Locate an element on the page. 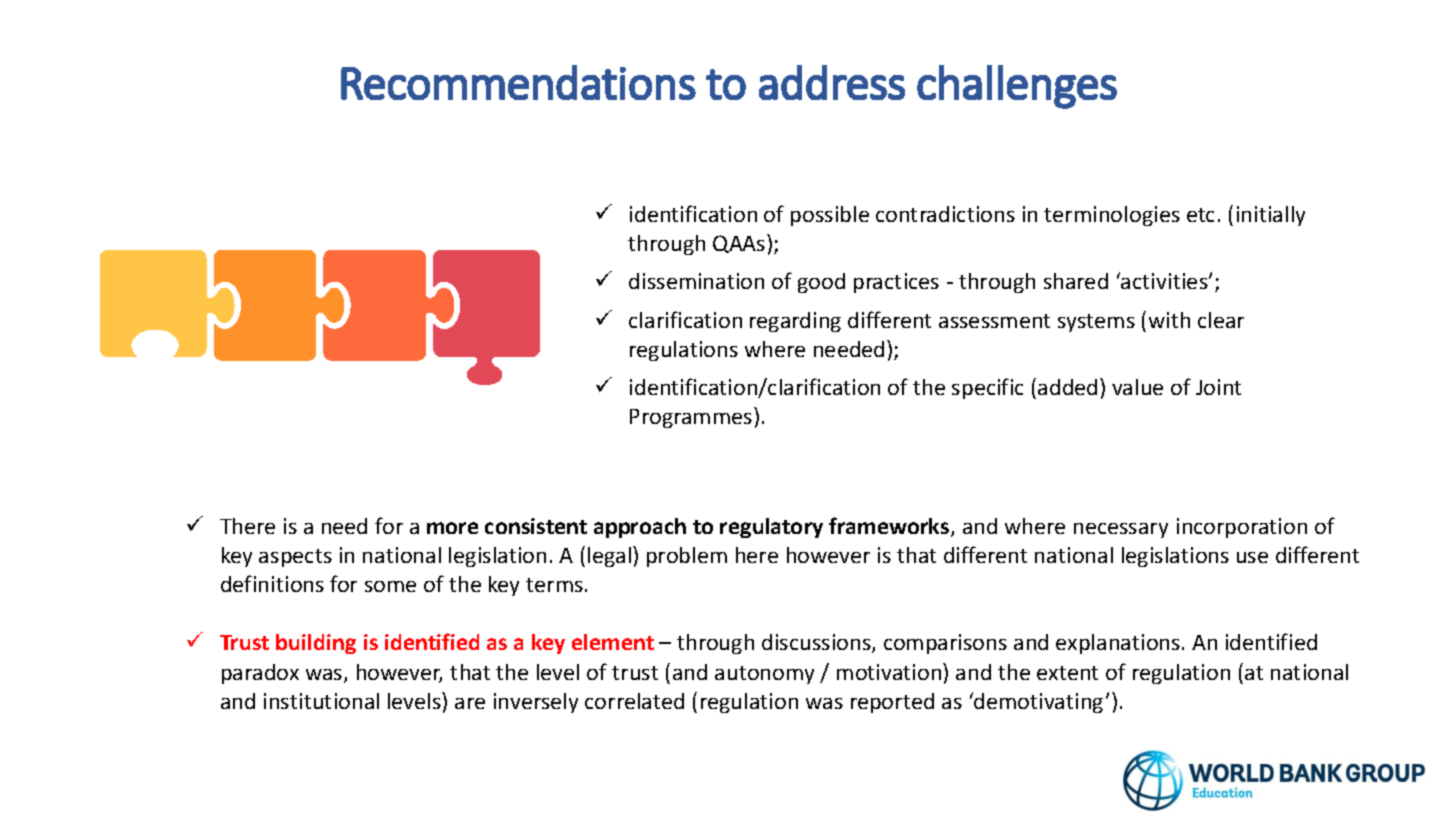 This document has height=819, width=1456. problem is located at coordinates (687, 557).
